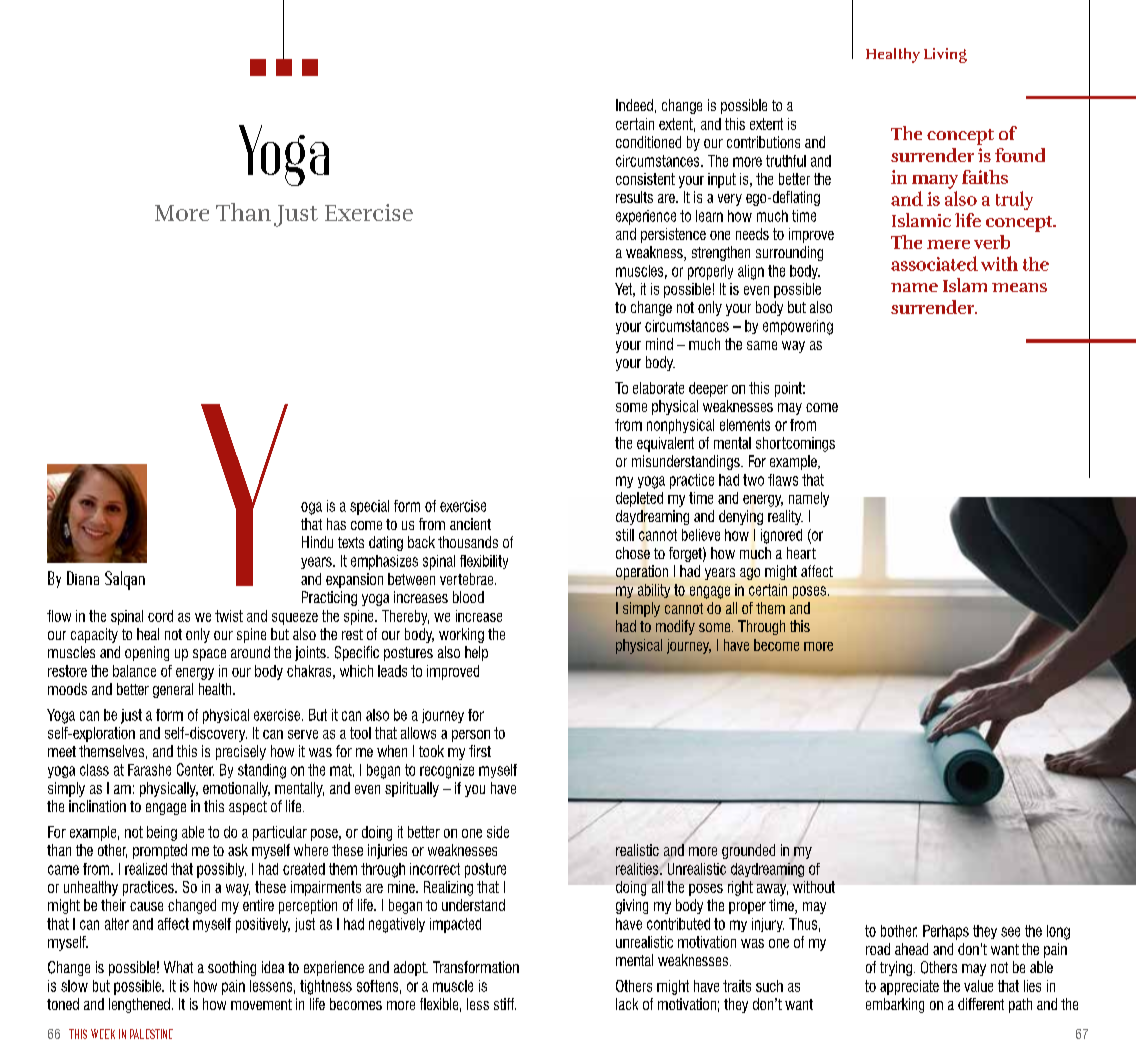 This screenshot has width=1136, height=1064. Describe the element at coordinates (173, 690) in the screenshot. I see `general` at that location.
